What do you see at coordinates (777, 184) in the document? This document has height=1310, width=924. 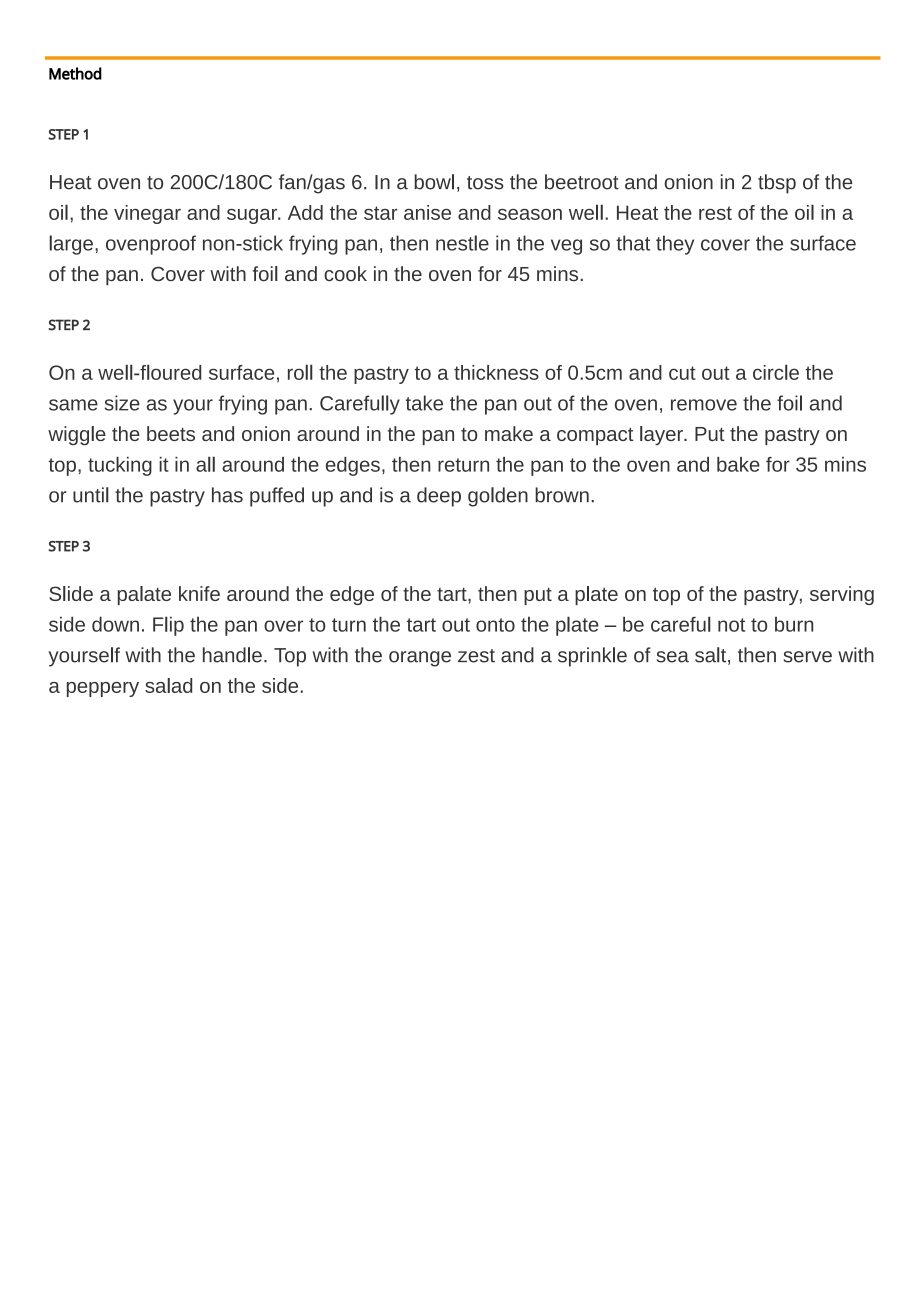 I see `tbsp` at bounding box center [777, 184].
